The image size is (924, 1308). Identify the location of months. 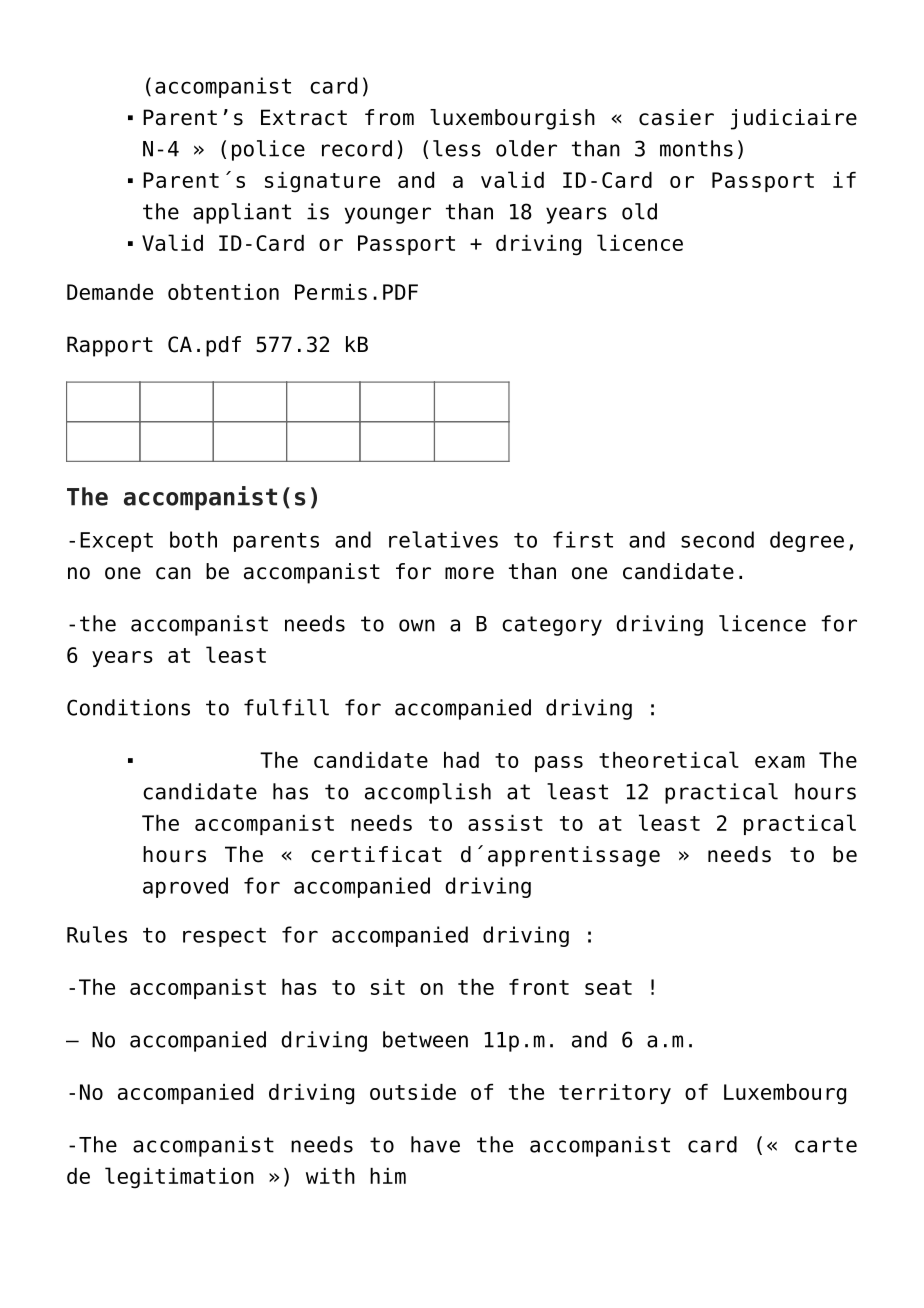
(696, 148).
